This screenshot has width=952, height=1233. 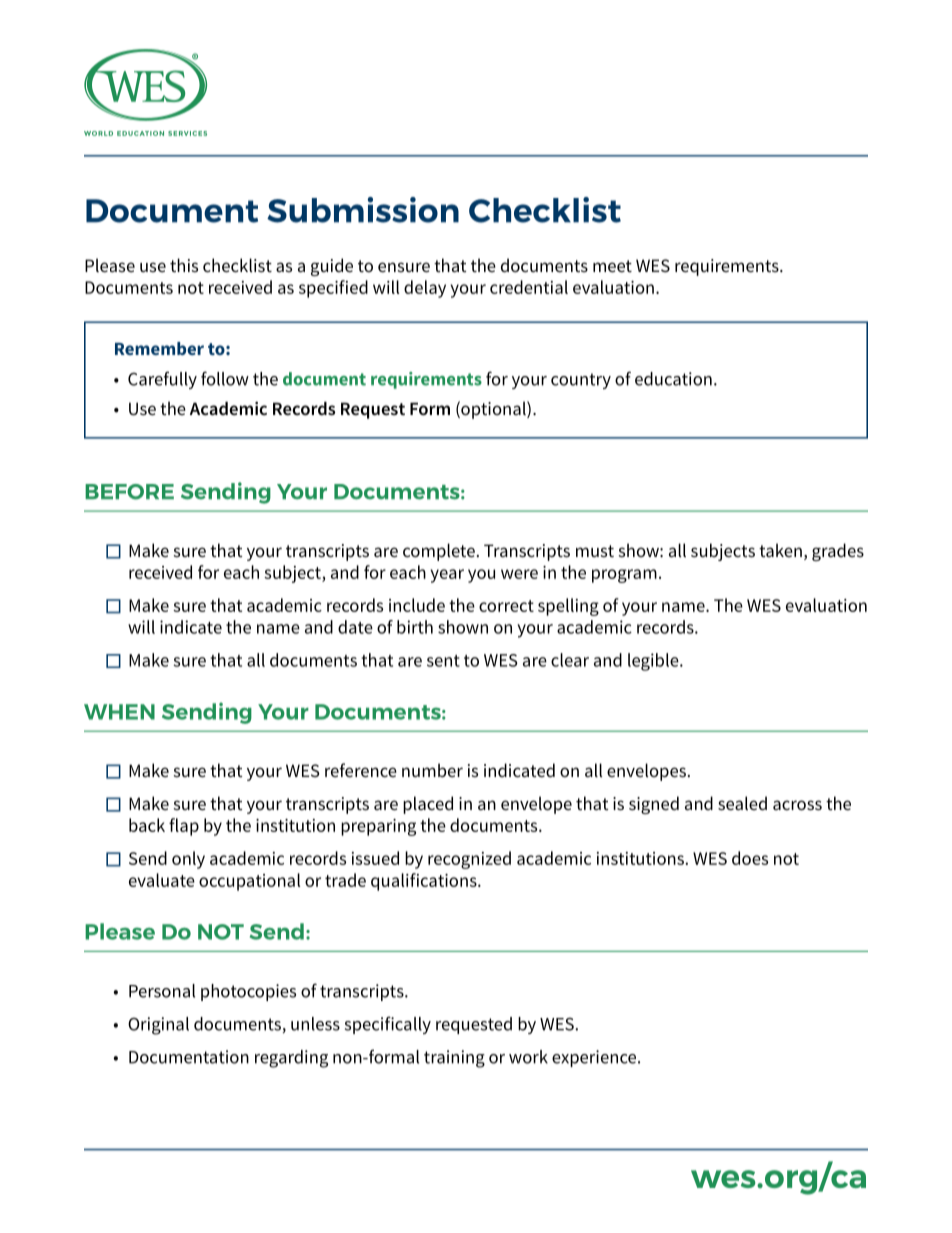 I want to click on training, so click(x=454, y=1059).
